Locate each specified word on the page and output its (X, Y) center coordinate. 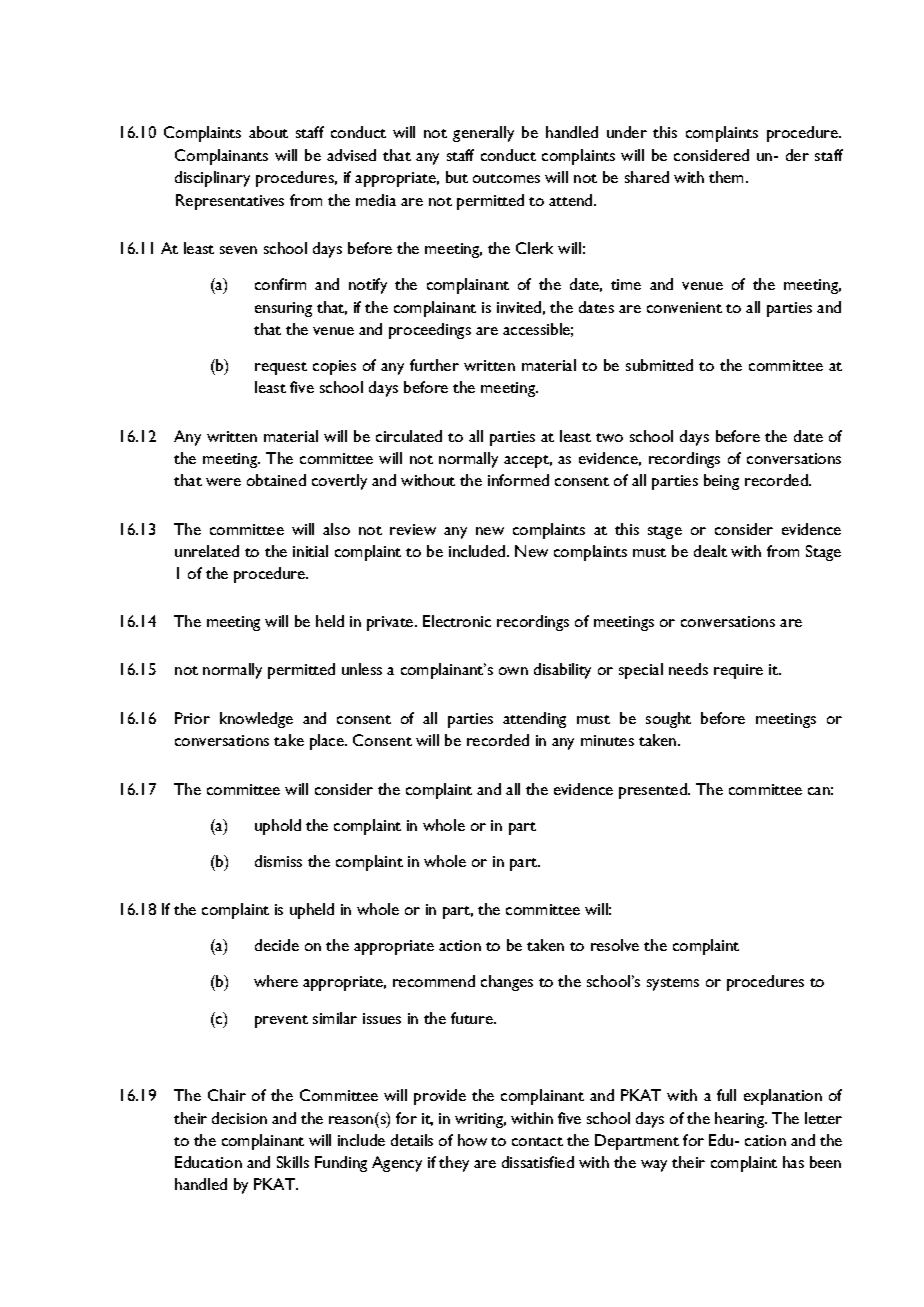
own (513, 671)
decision (239, 1118)
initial (310, 551)
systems (673, 984)
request (281, 368)
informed (518, 480)
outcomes (506, 178)
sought (668, 720)
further (434, 365)
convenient (684, 307)
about (268, 132)
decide (277, 945)
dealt (710, 551)
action (460, 945)
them (728, 177)
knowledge (256, 720)
